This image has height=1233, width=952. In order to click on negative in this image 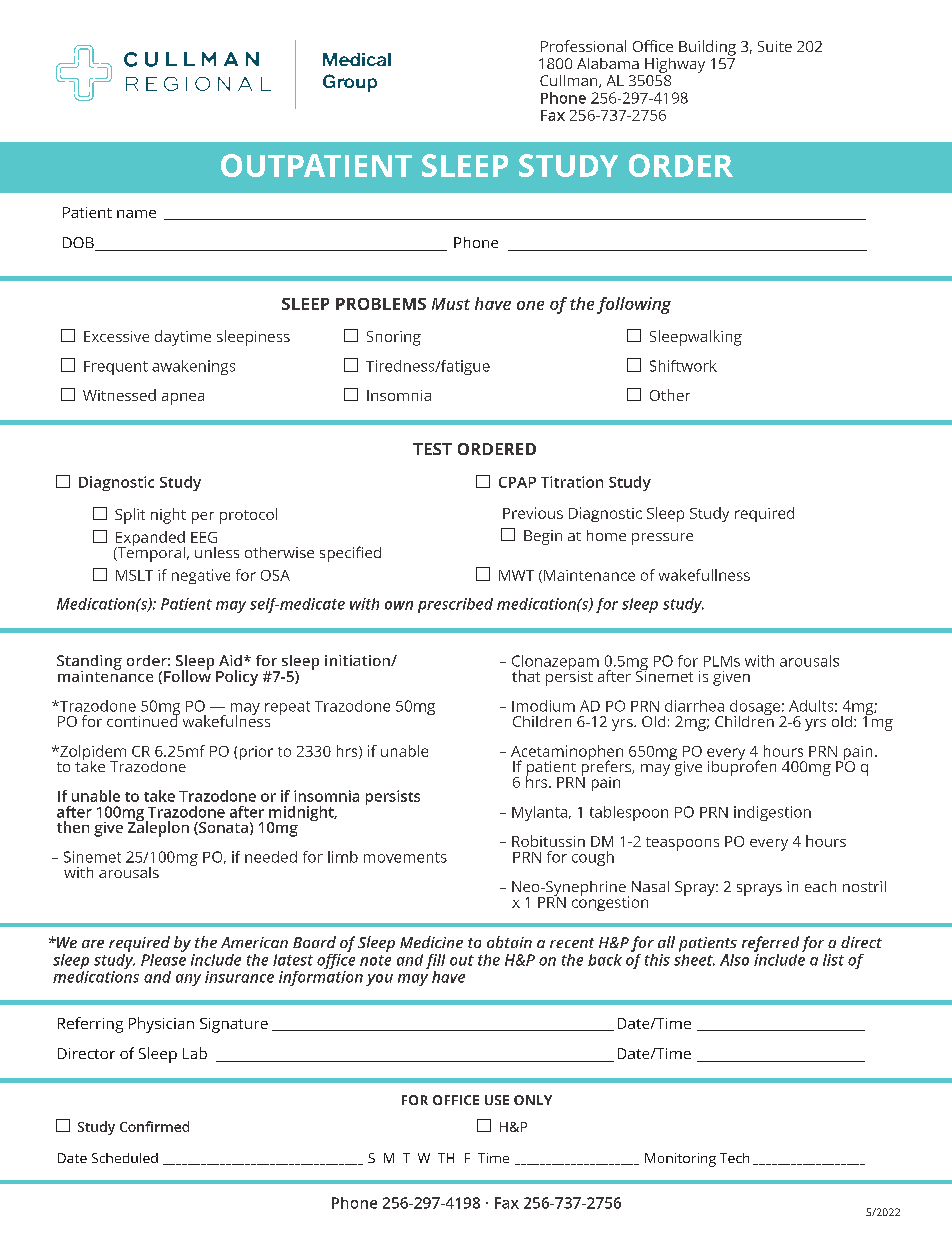, I will do `click(201, 576)`.
